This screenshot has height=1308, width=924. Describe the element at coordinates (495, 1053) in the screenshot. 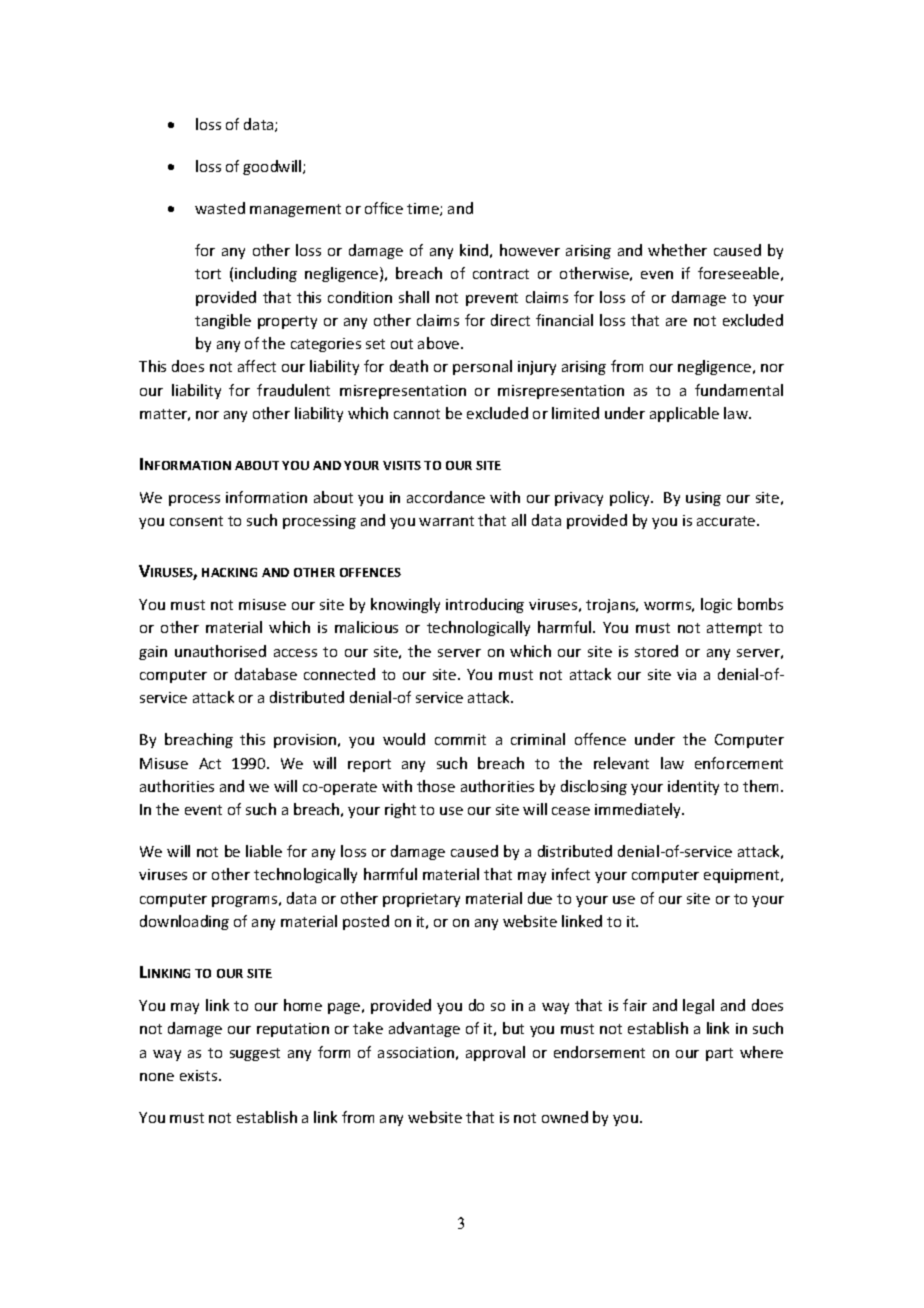

I see `approval` at that location.
